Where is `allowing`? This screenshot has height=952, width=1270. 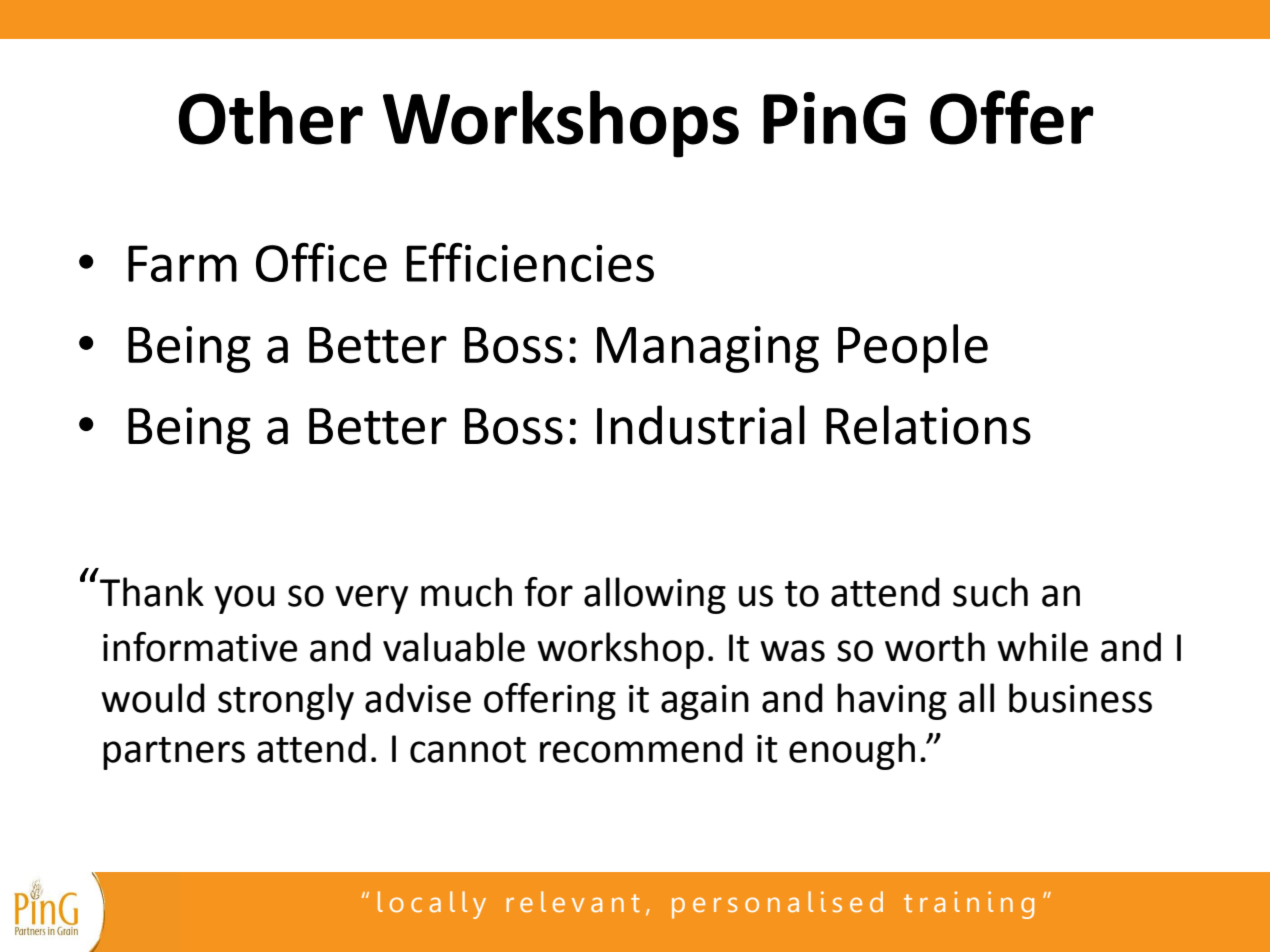
allowing is located at coordinates (655, 595).
